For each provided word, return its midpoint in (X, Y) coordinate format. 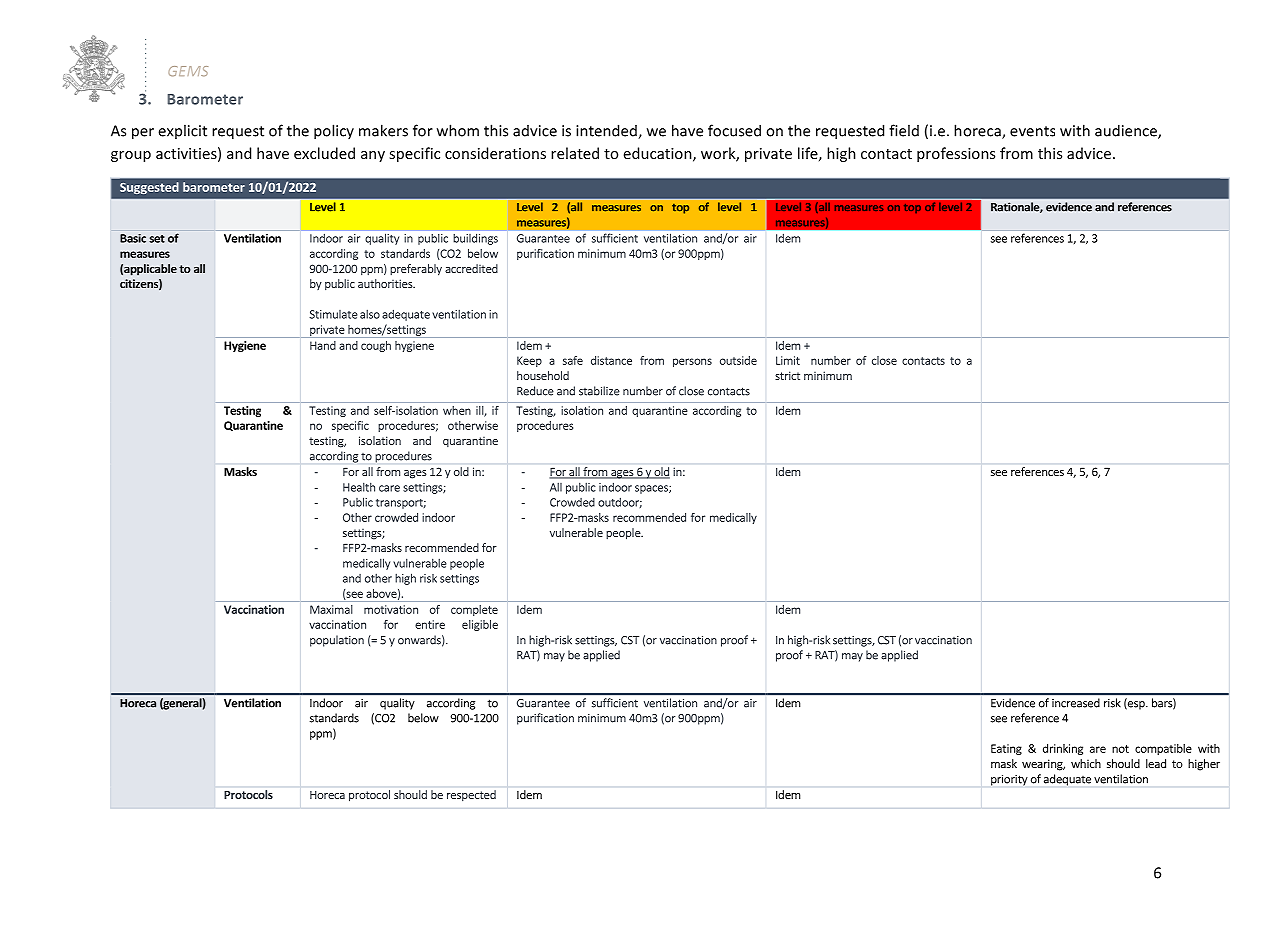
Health (359, 487)
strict (787, 375)
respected (471, 795)
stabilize (599, 391)
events (1032, 131)
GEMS (188, 71)
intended (607, 131)
